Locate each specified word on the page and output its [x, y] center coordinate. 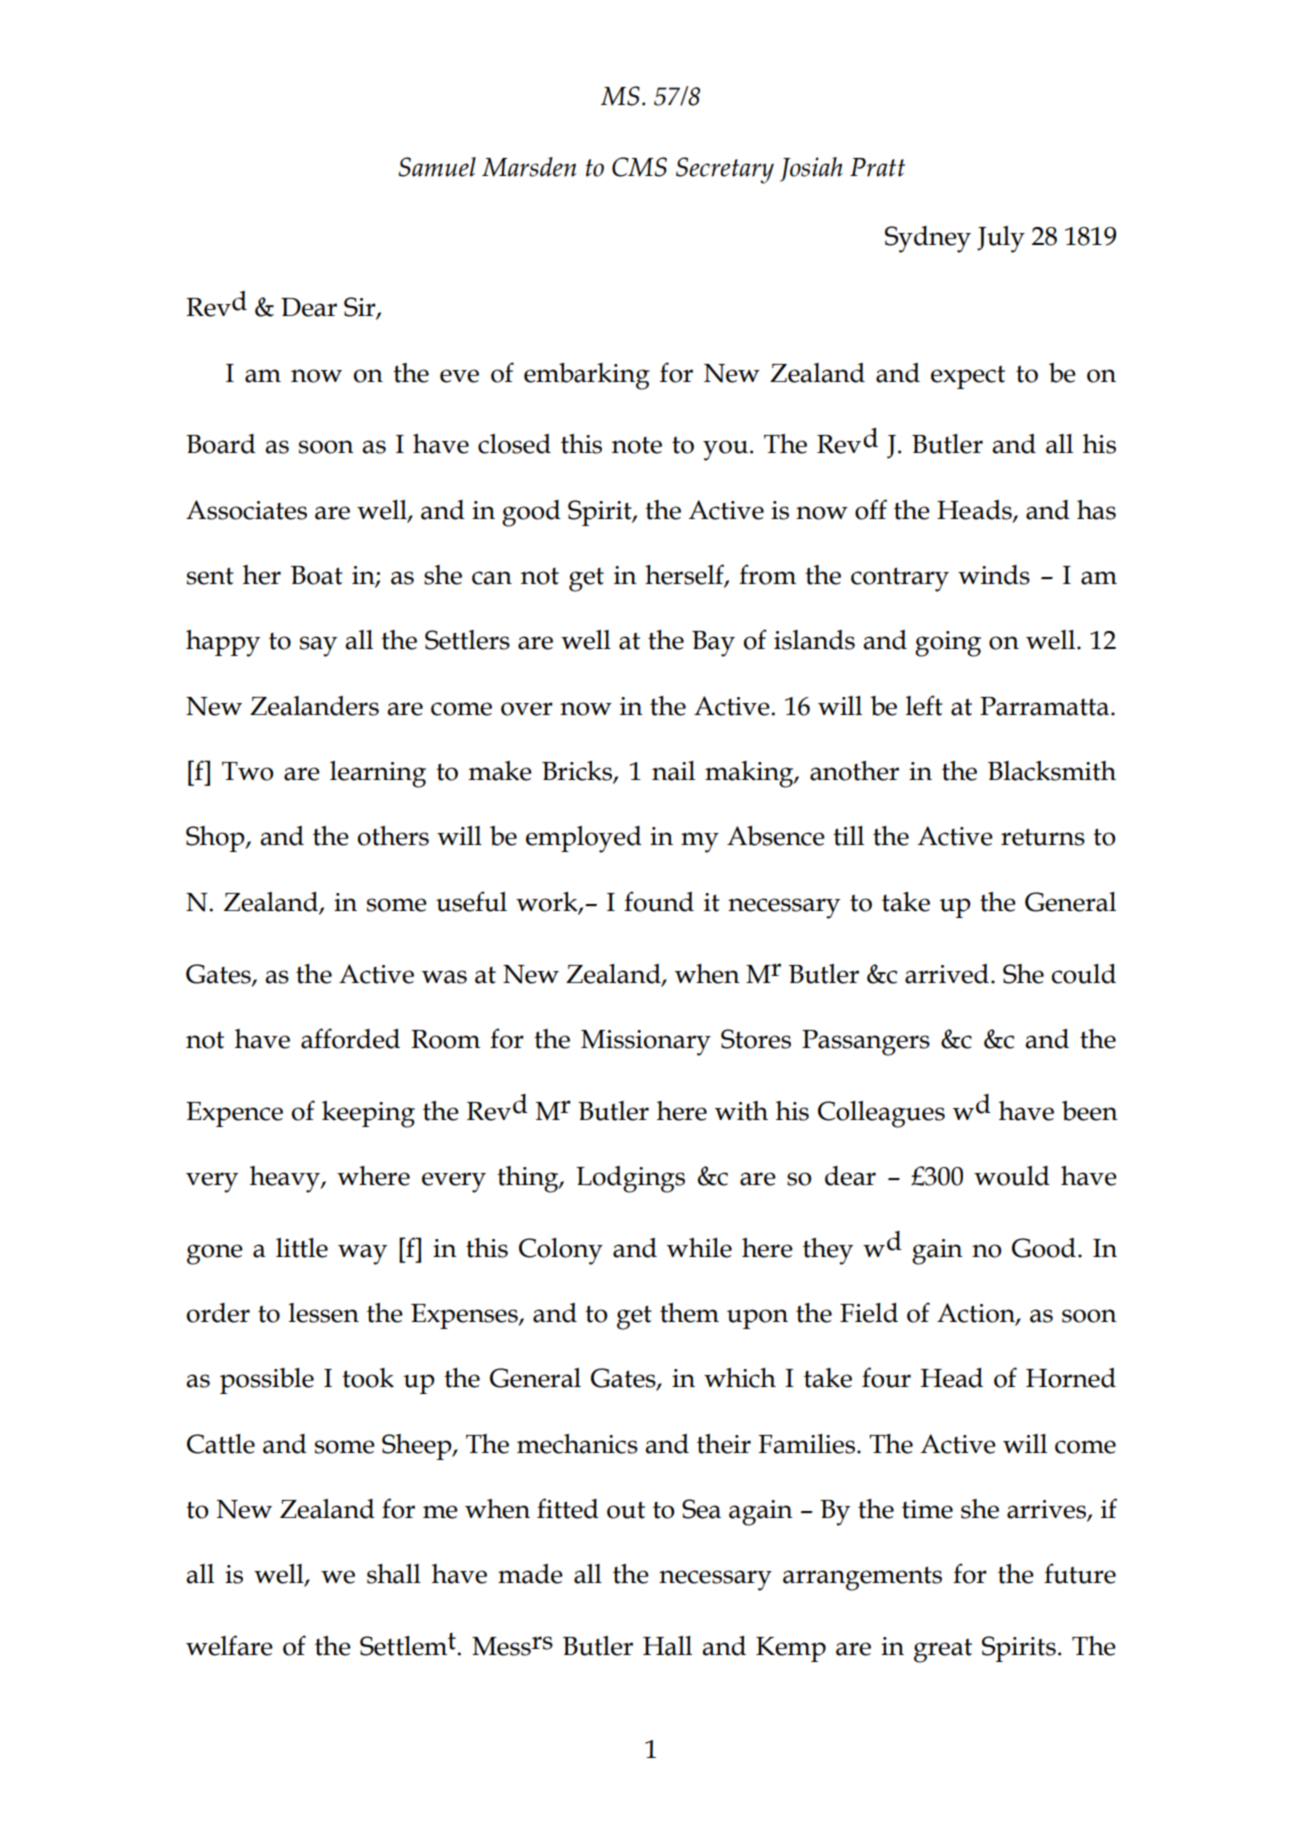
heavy [286, 1179]
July [1001, 239]
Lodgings [630, 1179]
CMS [639, 167]
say [318, 646]
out [626, 1510]
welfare [229, 1645]
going [948, 644]
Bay [713, 644]
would [1012, 1176]
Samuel [437, 167]
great [943, 1650]
